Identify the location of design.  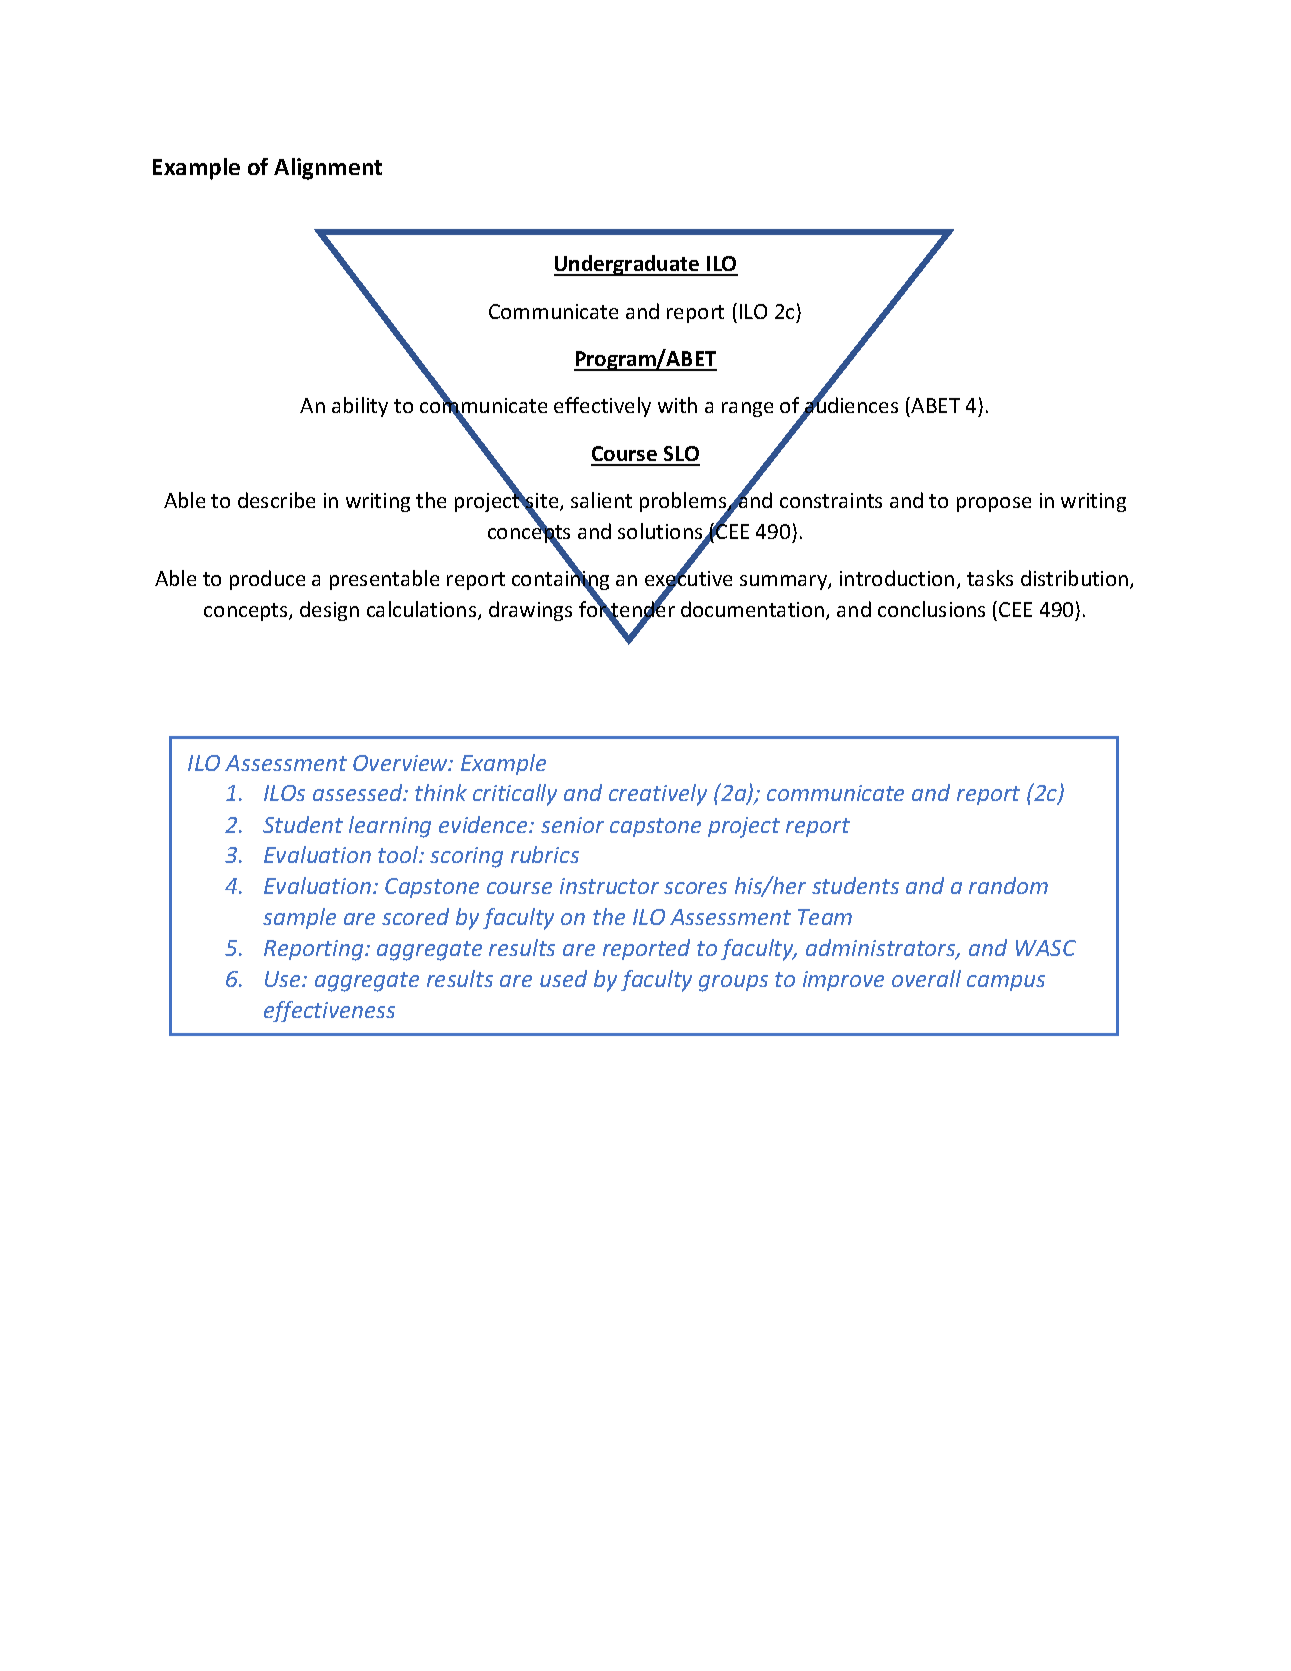
(329, 611).
